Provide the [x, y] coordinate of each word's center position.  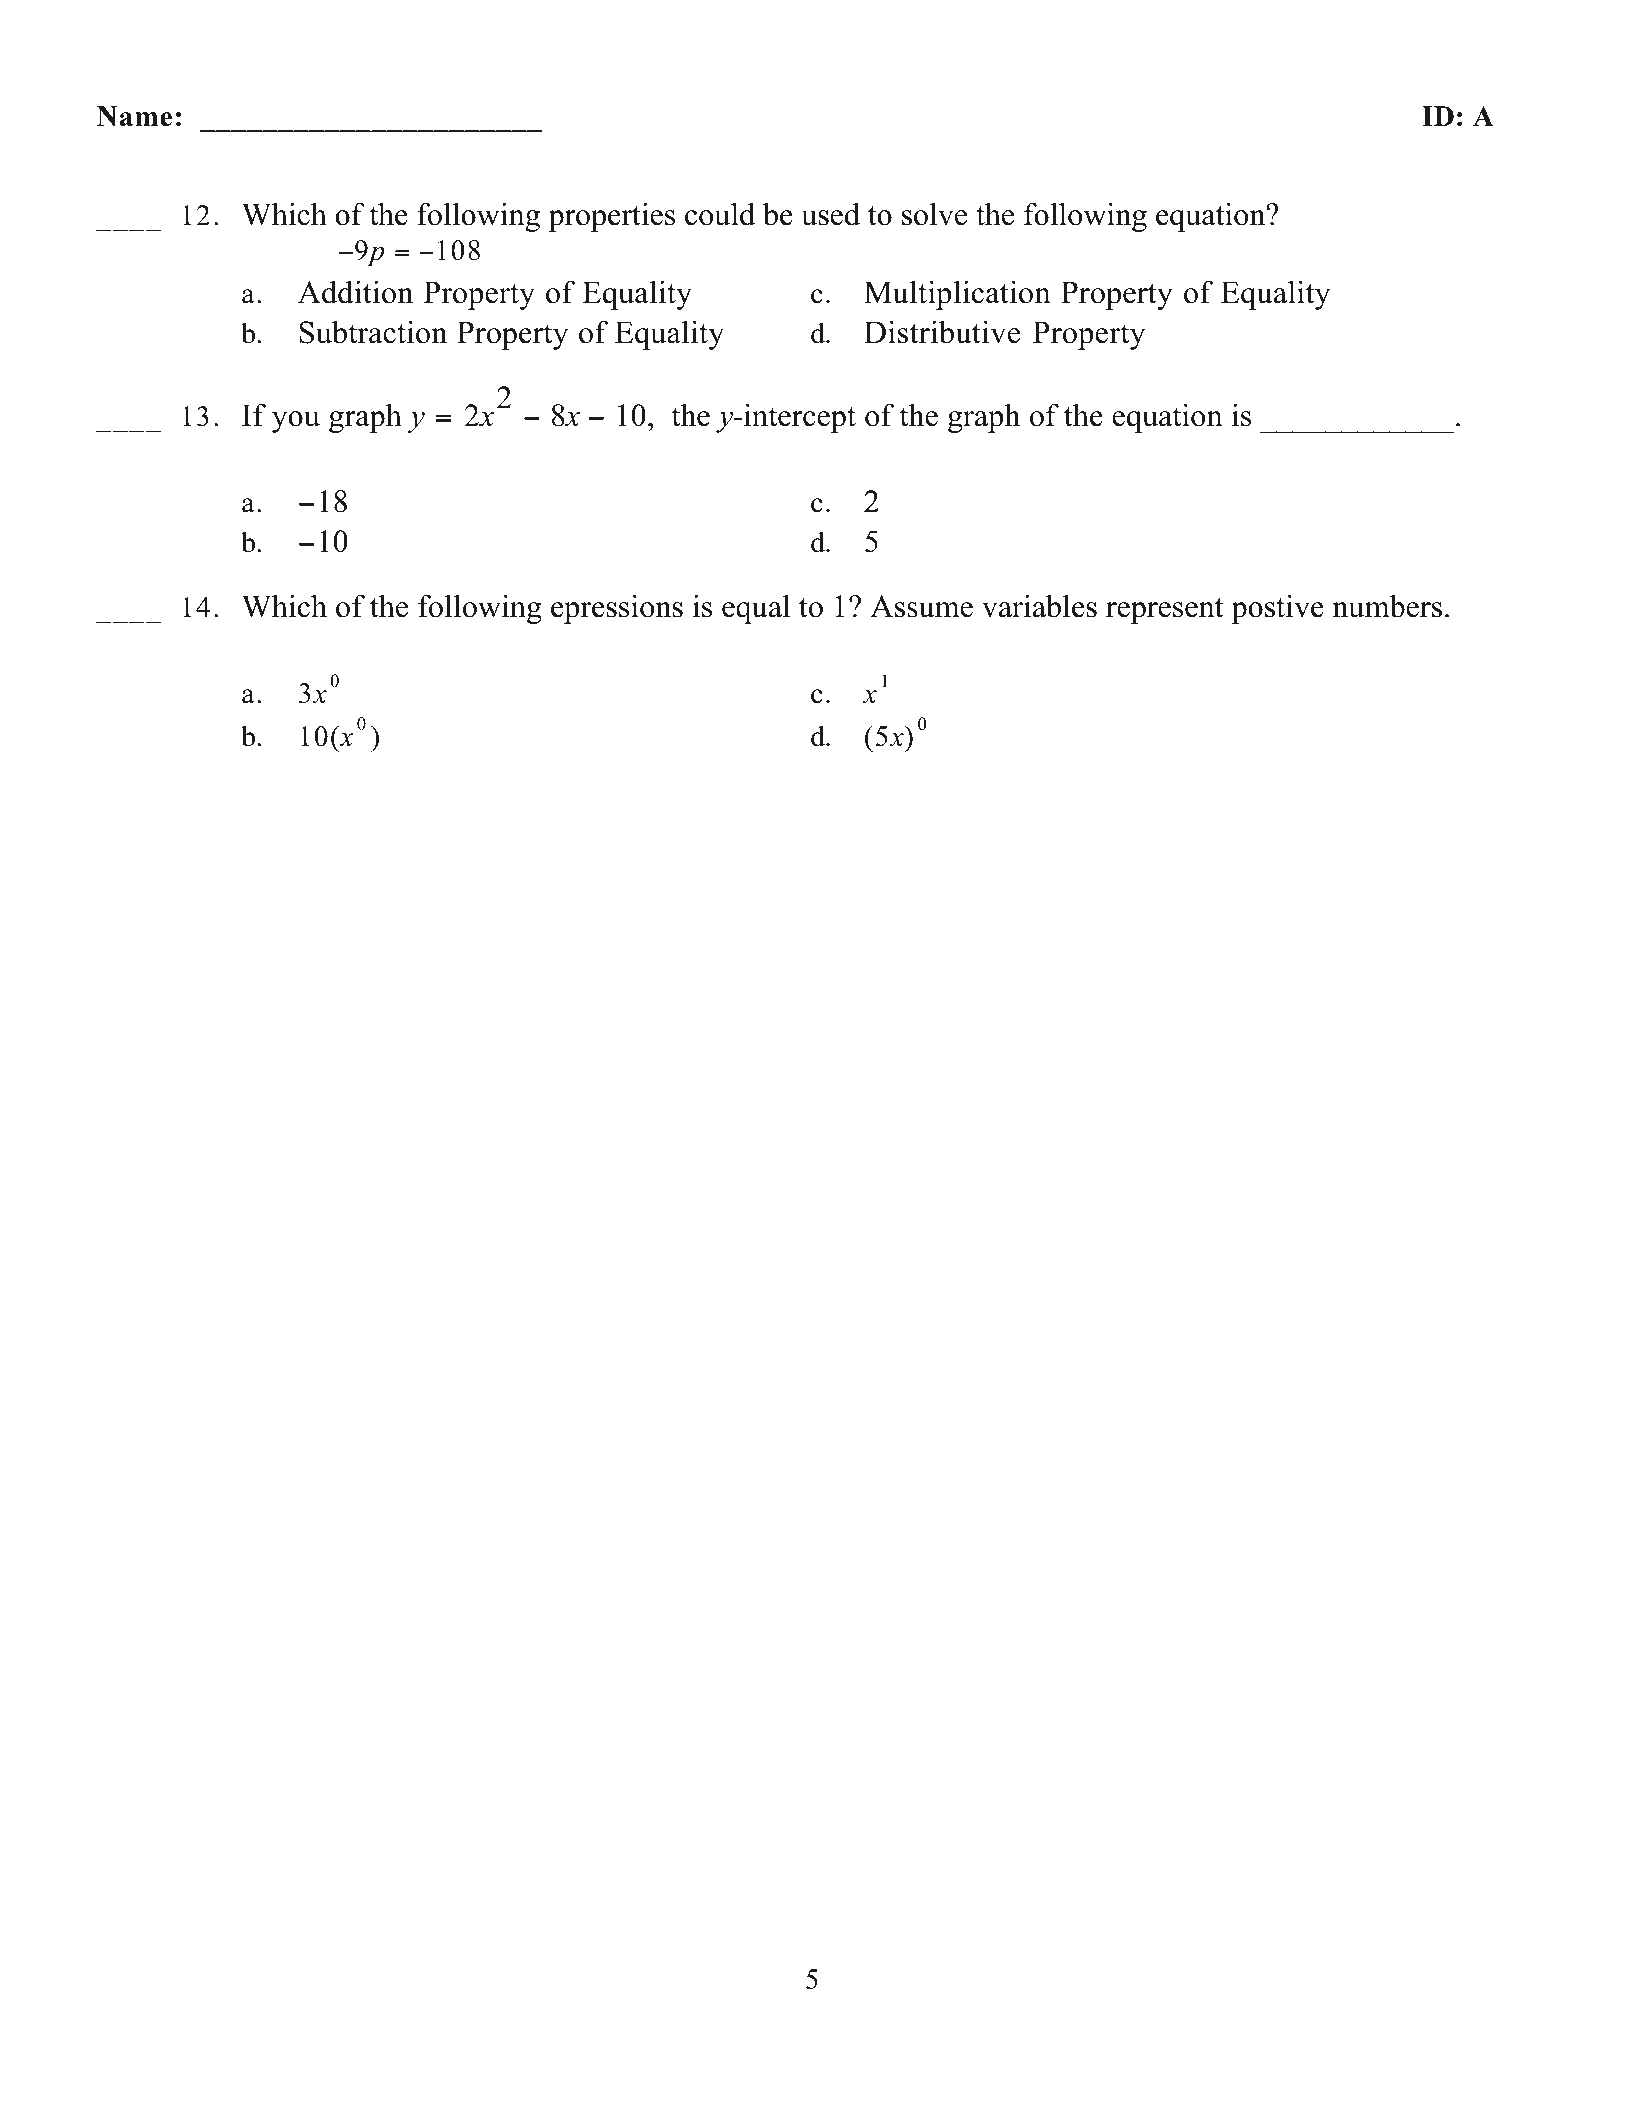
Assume [921, 606]
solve [934, 214]
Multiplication [957, 295]
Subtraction [373, 332]
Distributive [942, 332]
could [720, 214]
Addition [355, 292]
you [296, 422]
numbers [1387, 606]
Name [134, 116]
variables [1039, 606]
